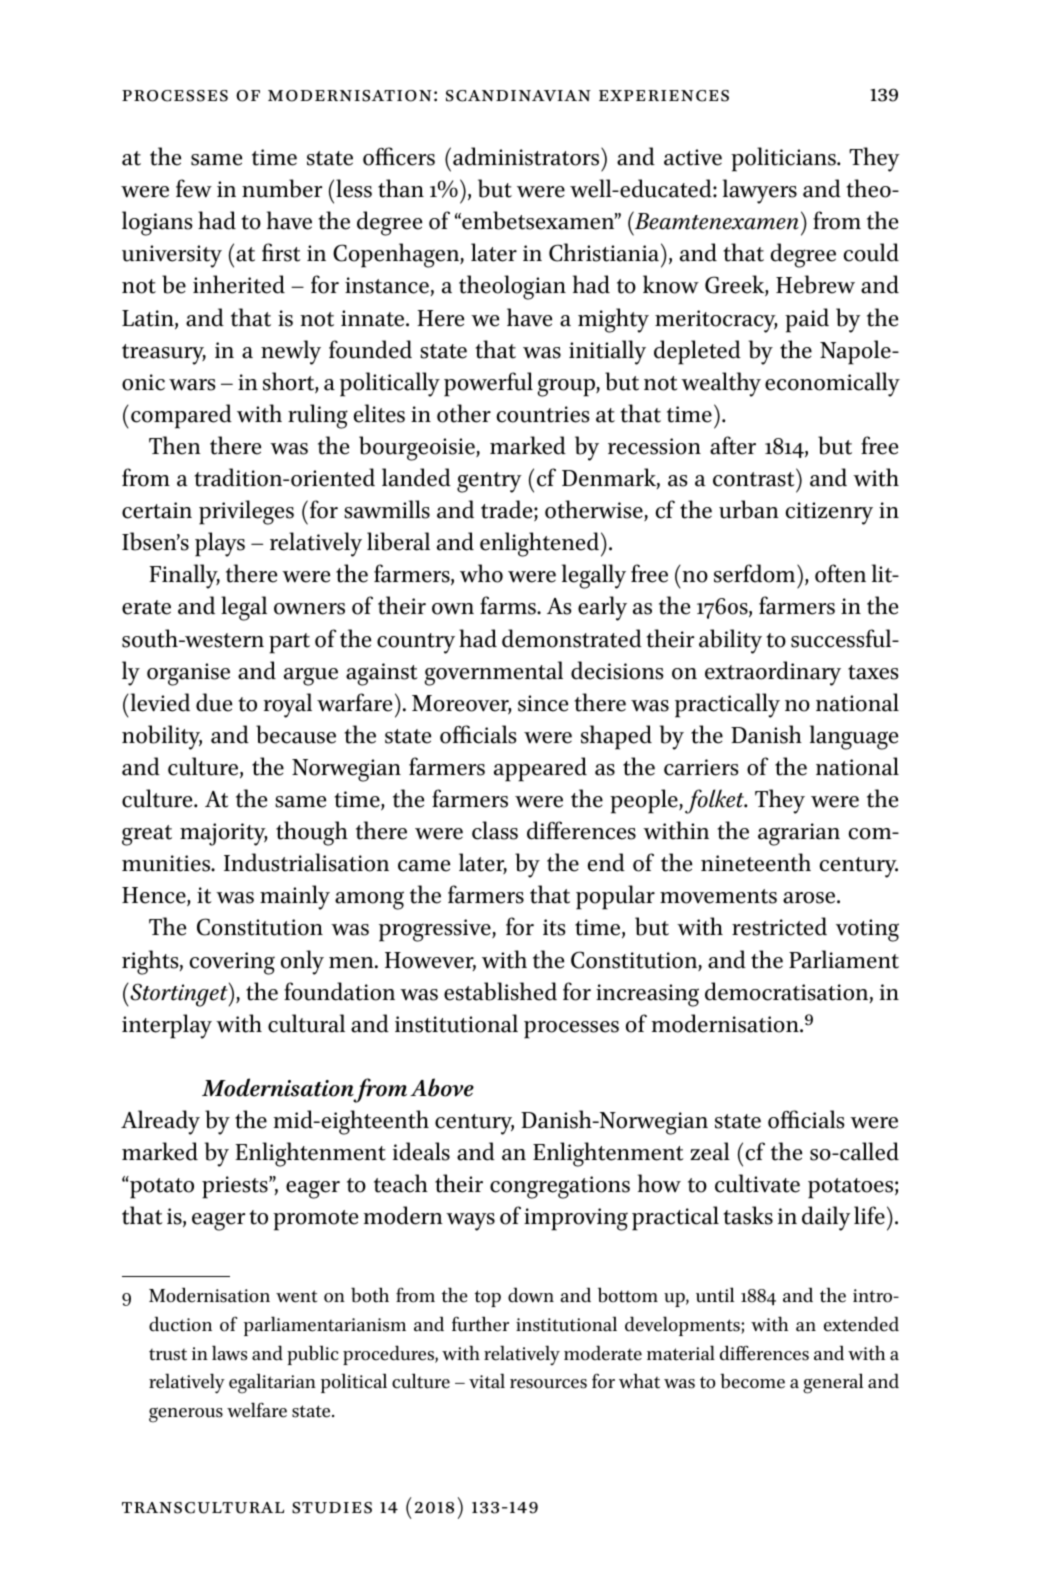 Image resolution: width=1048 pixels, height=1588 pixels. What do you see at coordinates (194, 188) in the document?
I see `few` at bounding box center [194, 188].
